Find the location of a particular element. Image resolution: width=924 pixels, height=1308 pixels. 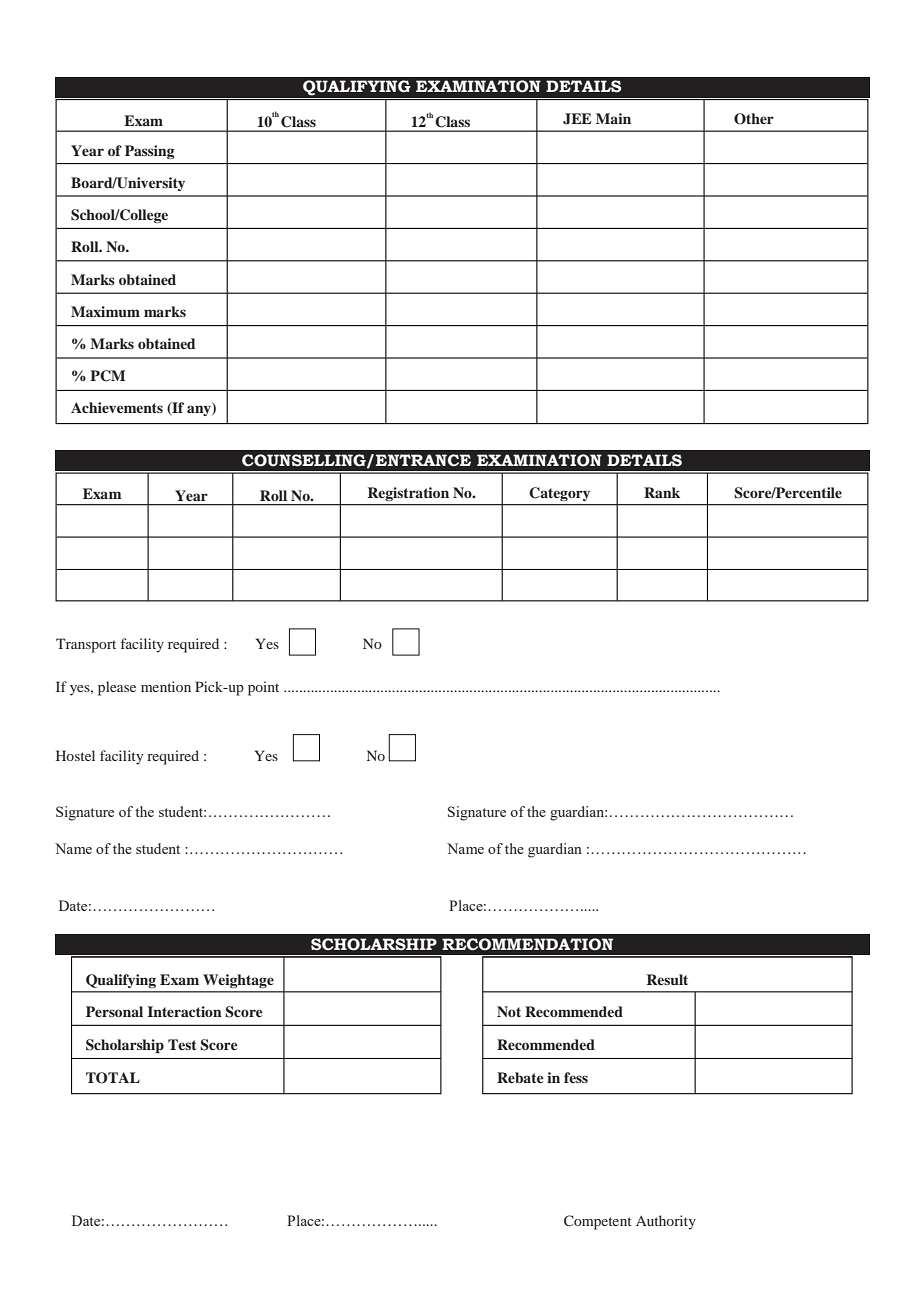

mention is located at coordinates (166, 686).
